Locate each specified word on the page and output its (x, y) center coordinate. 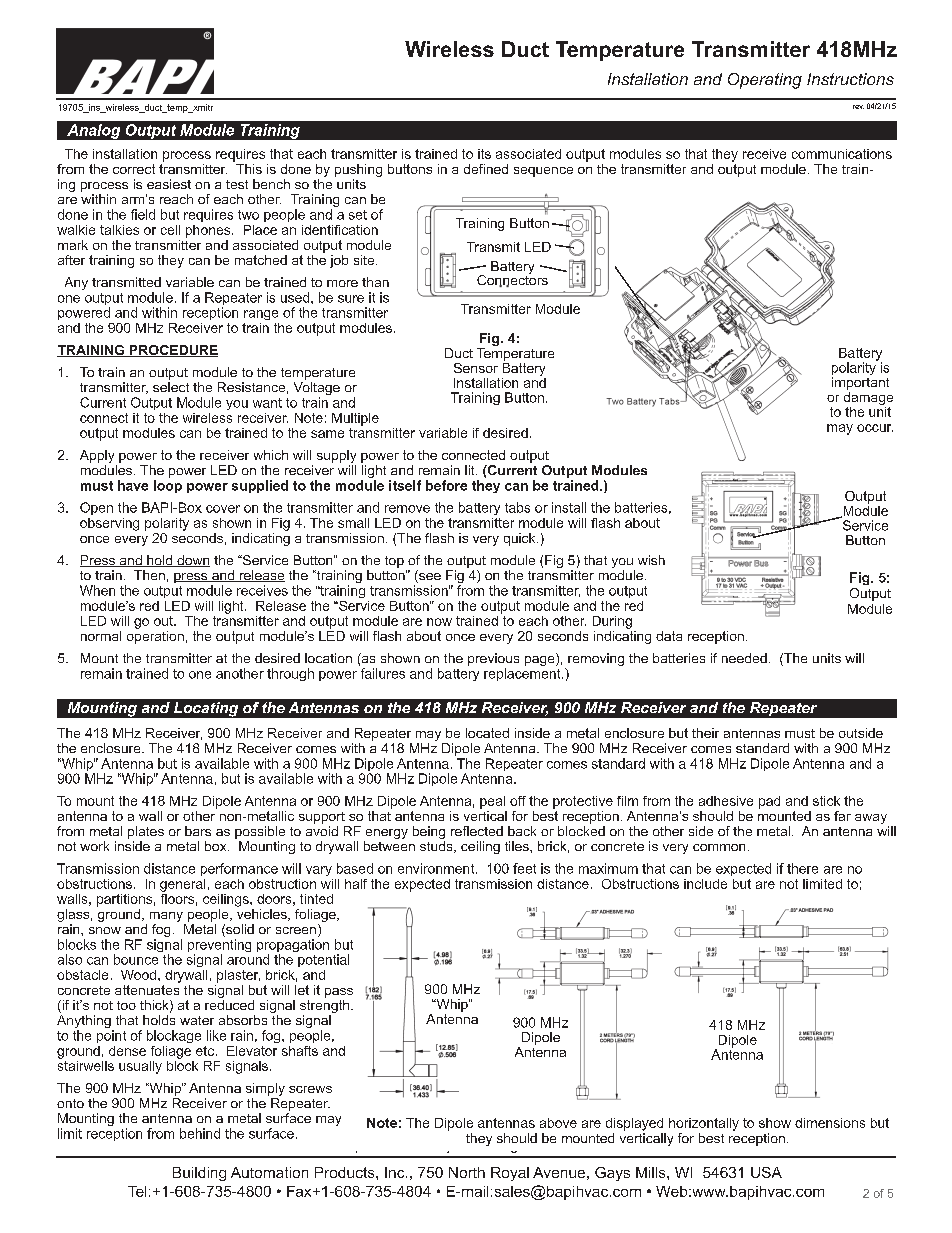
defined (486, 169)
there (802, 868)
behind (200, 1133)
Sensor (476, 368)
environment (437, 868)
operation (155, 636)
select (171, 387)
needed (744, 658)
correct (134, 169)
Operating (765, 81)
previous (493, 659)
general (182, 885)
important (860, 385)
